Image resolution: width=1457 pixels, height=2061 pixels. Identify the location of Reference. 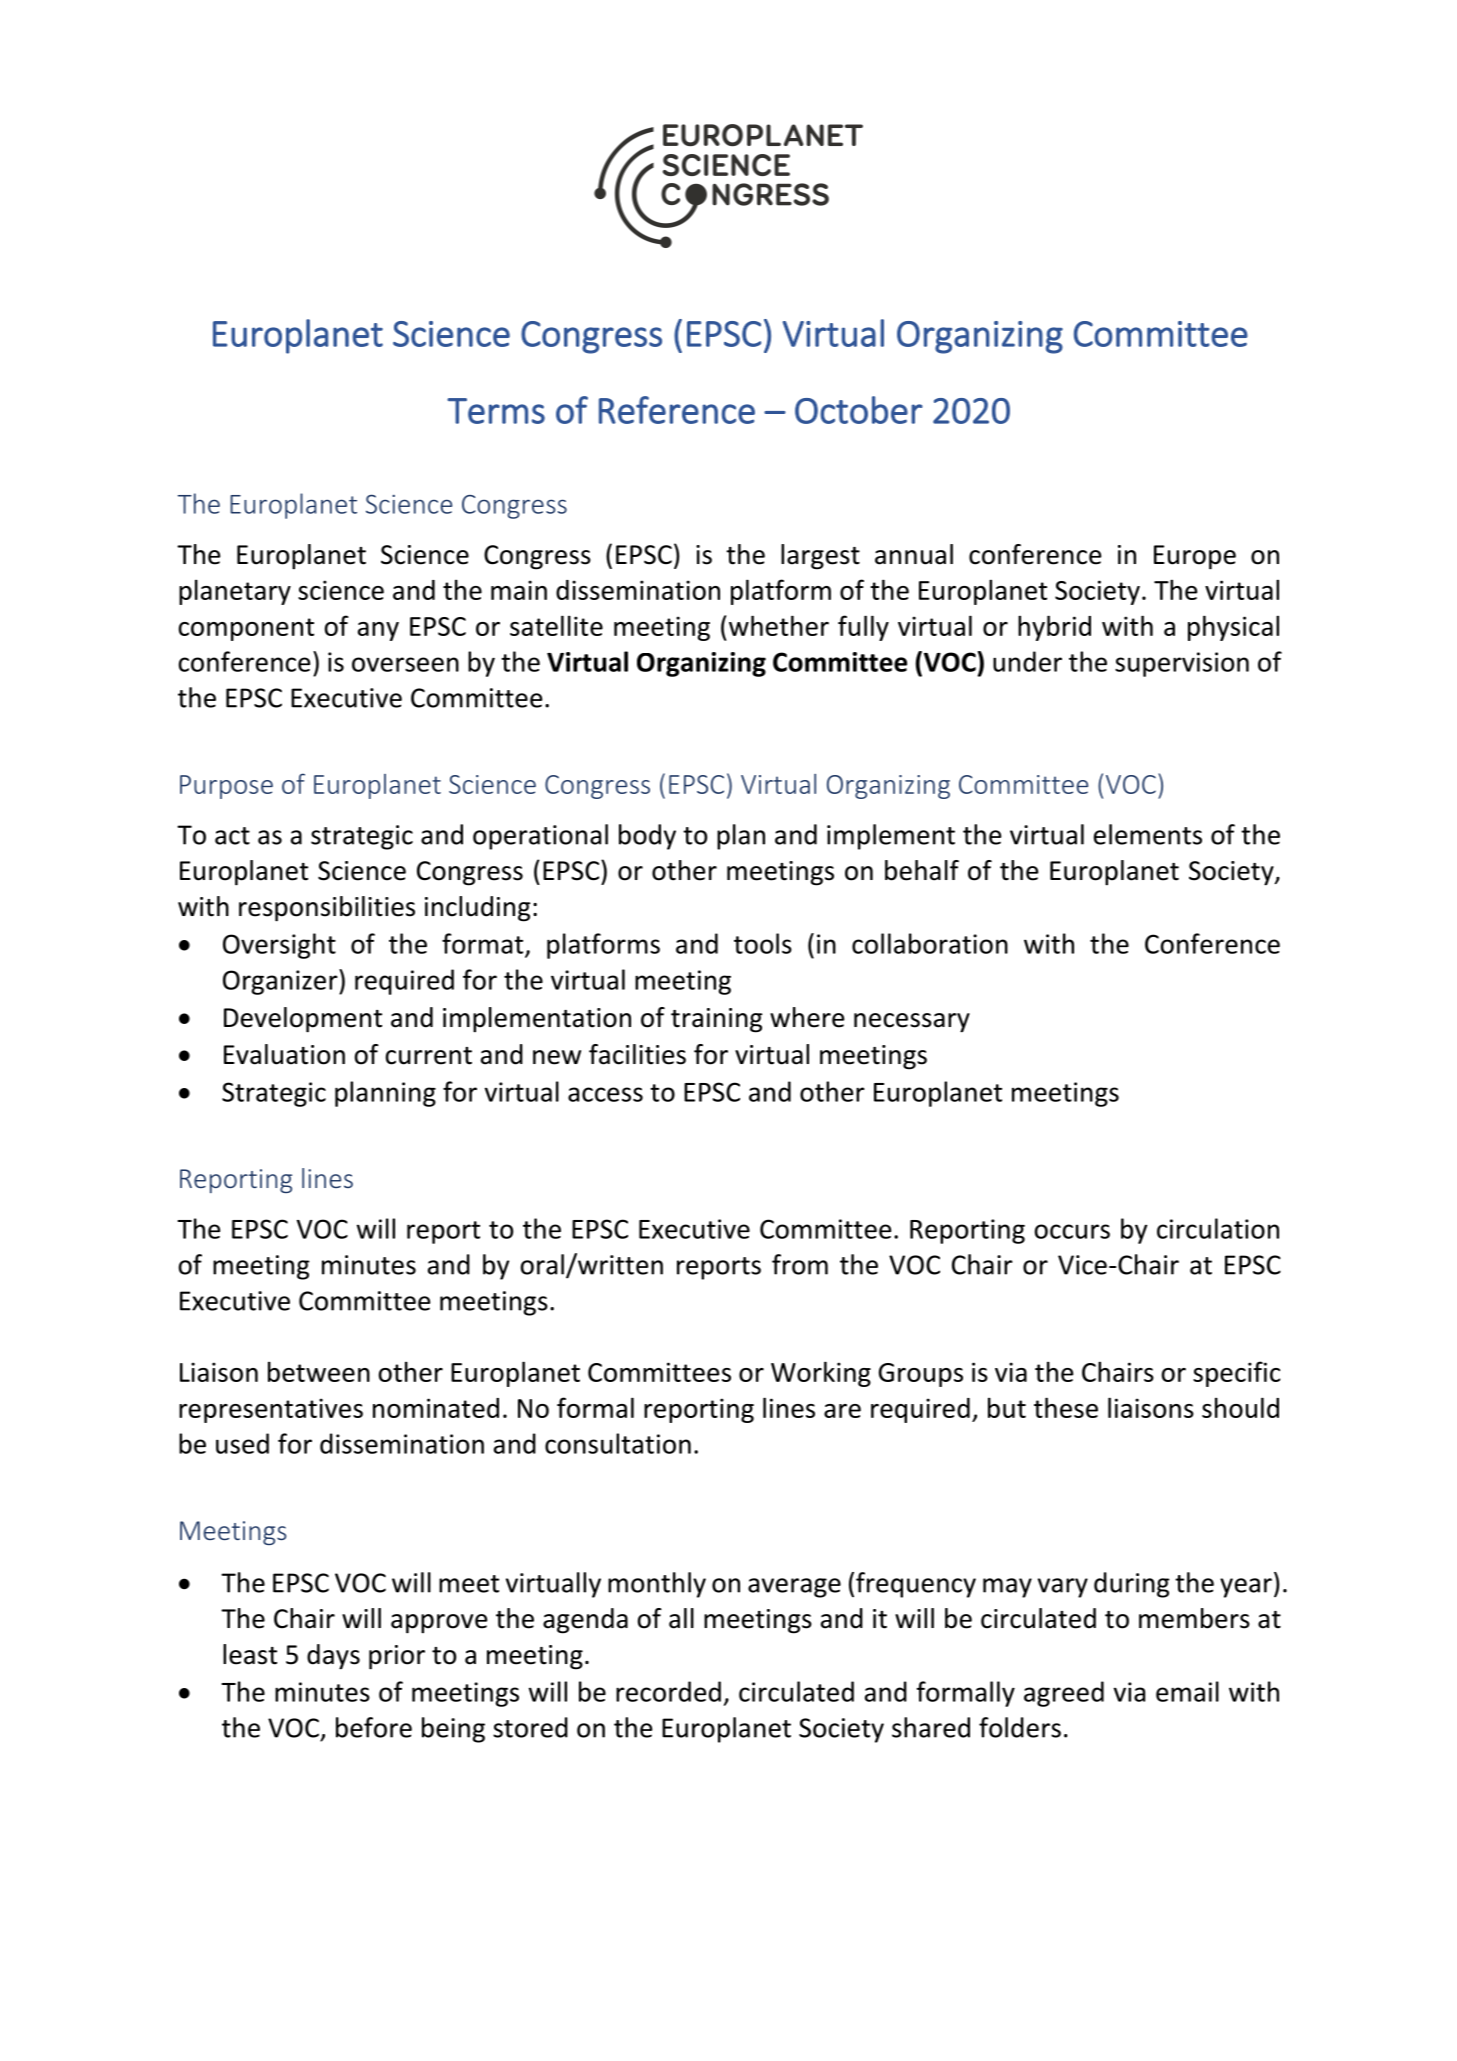
(677, 410).
